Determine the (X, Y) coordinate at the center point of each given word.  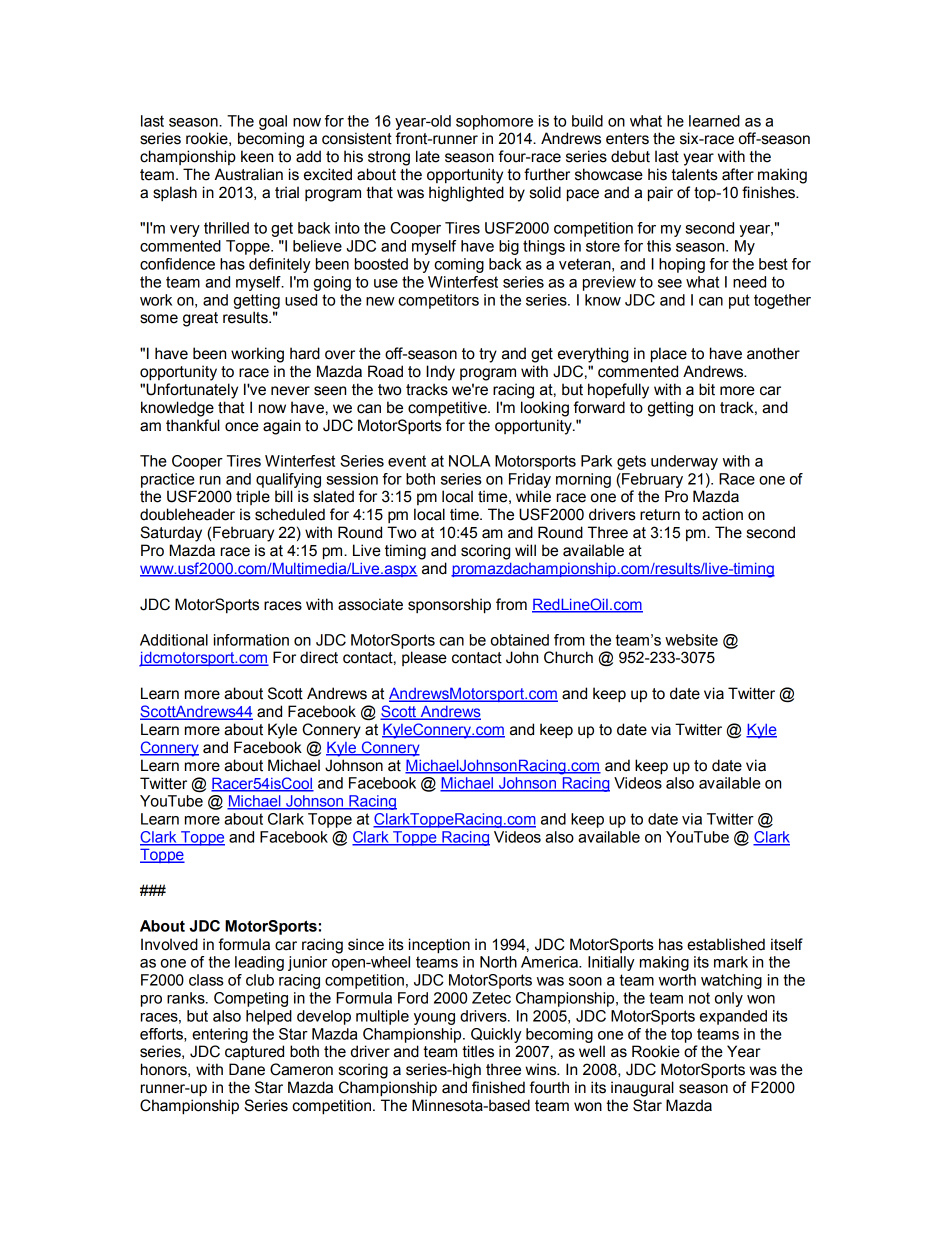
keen (257, 156)
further (547, 174)
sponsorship (449, 606)
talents (694, 174)
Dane (247, 1069)
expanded (733, 1017)
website (691, 640)
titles (478, 1051)
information (251, 640)
